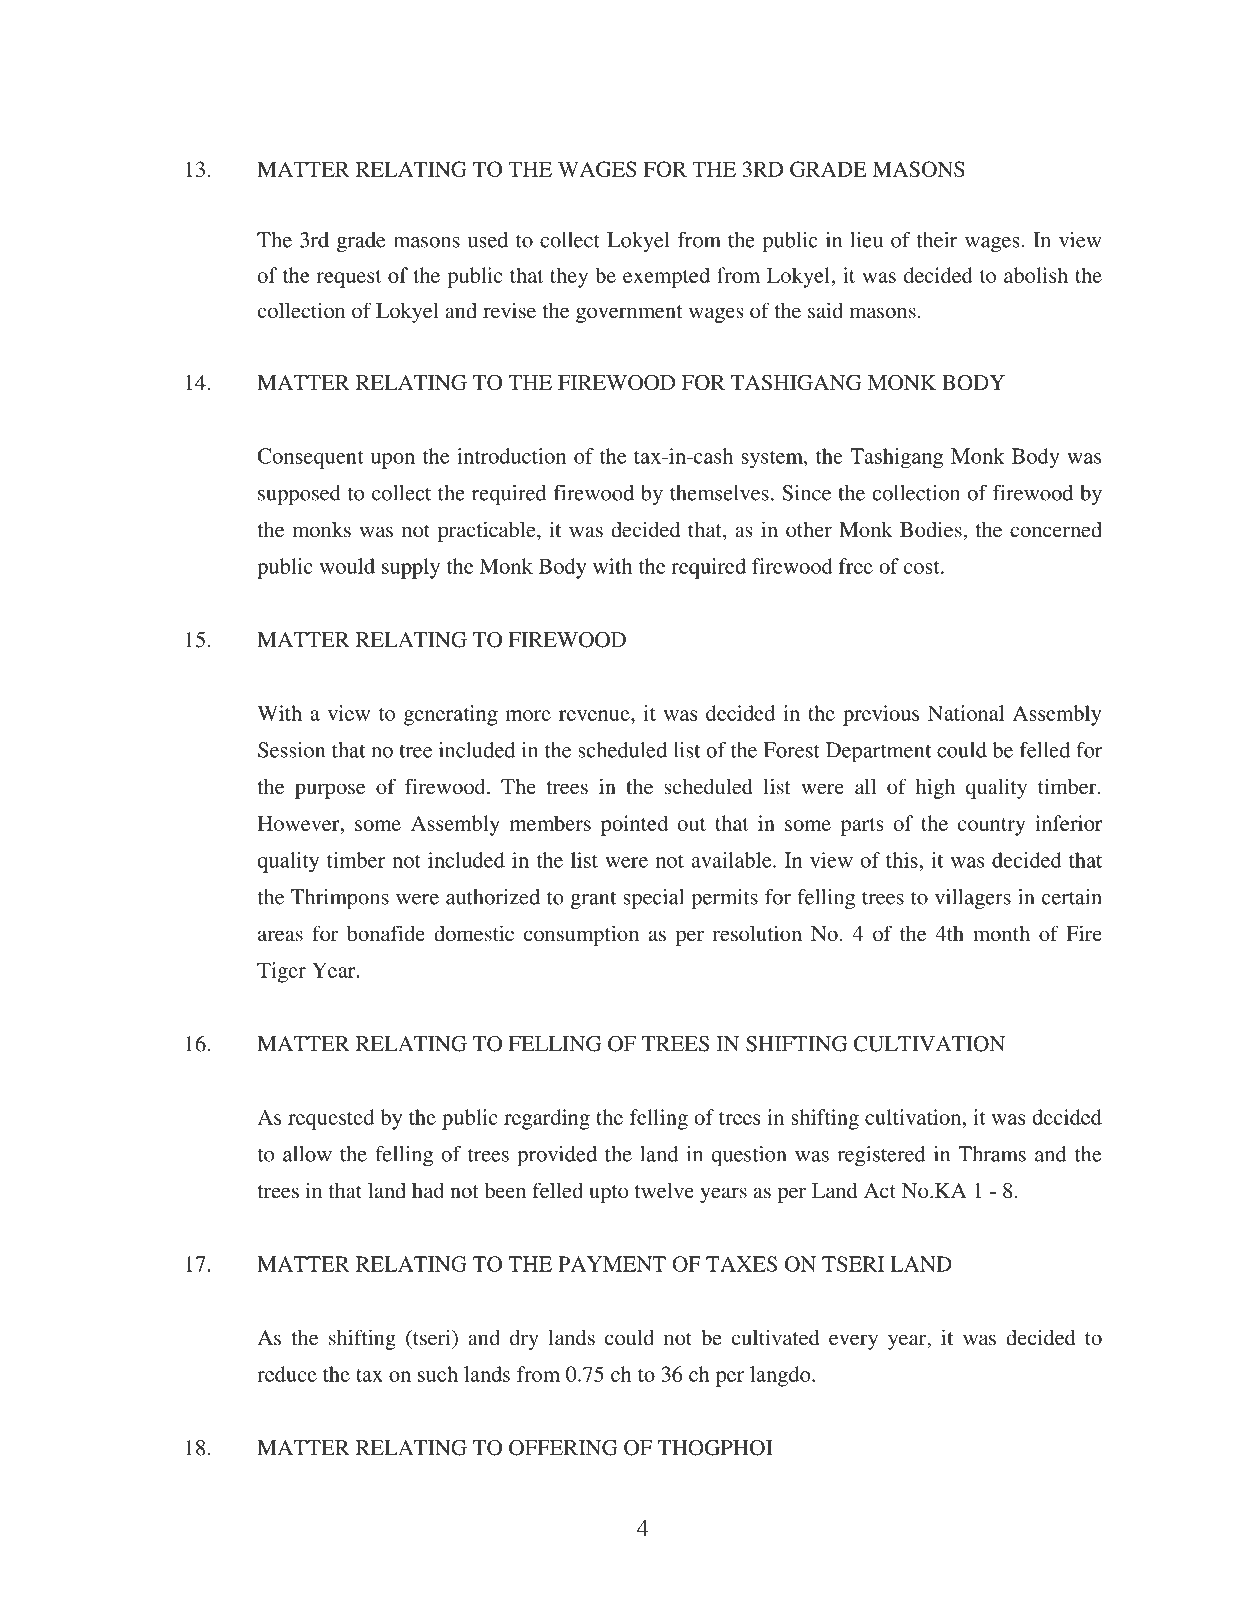 Image resolution: width=1249 pixels, height=1616 pixels. What do you see at coordinates (451, 715) in the screenshot?
I see `generating` at bounding box center [451, 715].
